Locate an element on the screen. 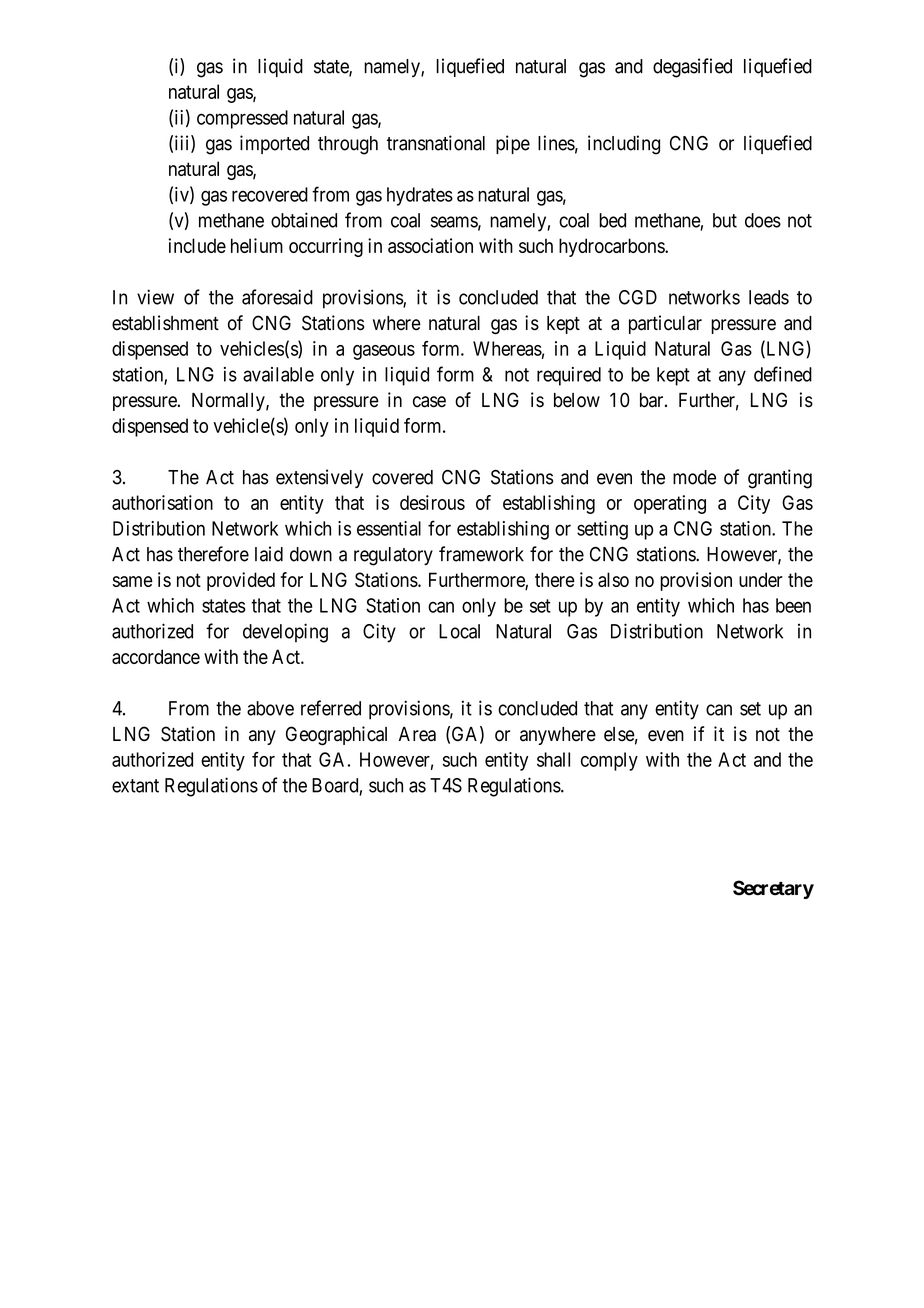 The width and height of the screenshot is (924, 1308). Secretary is located at coordinates (773, 889).
